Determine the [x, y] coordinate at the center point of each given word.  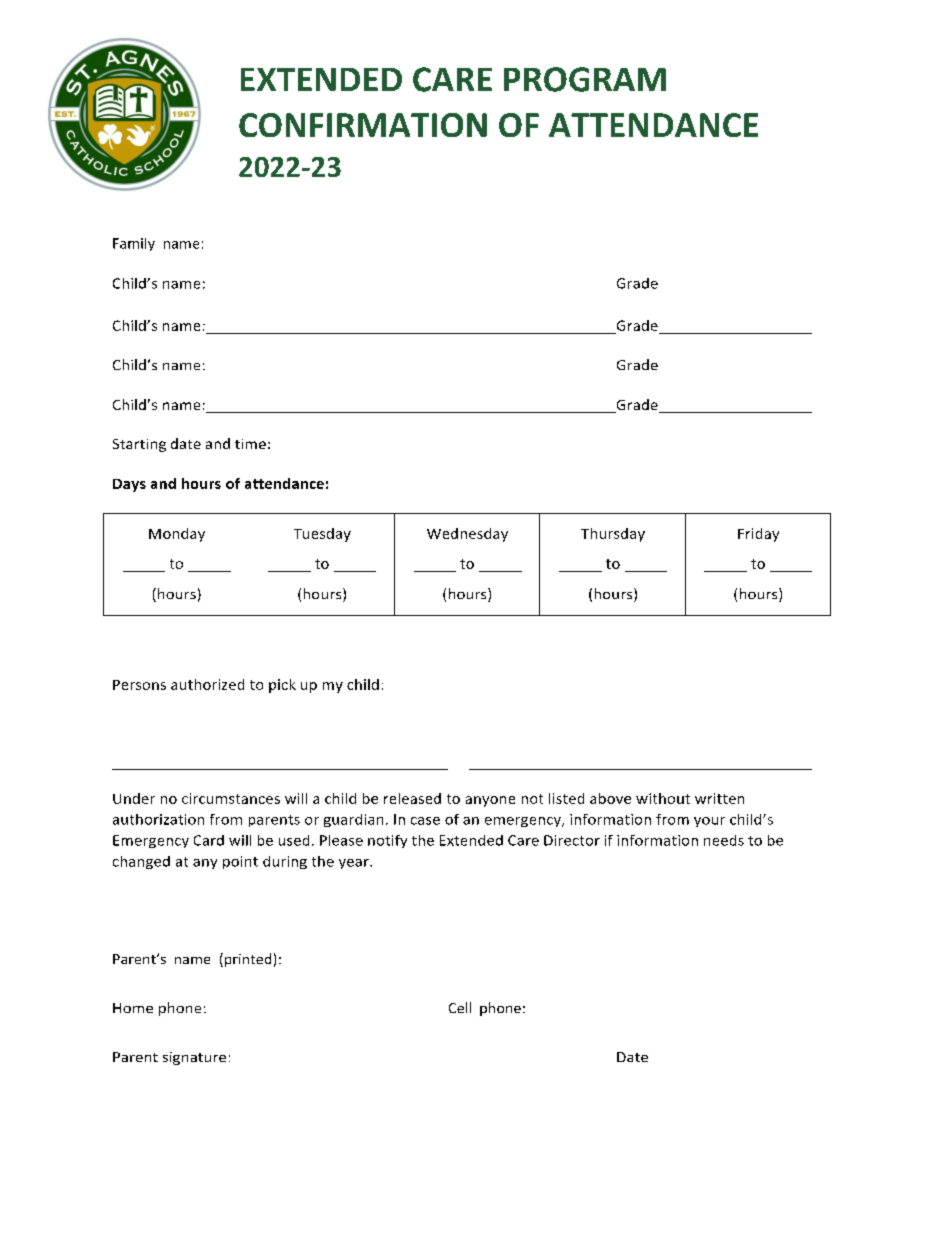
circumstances [231, 798]
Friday [758, 535]
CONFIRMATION [363, 125]
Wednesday [467, 535]
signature [194, 1058]
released [412, 798]
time [250, 444]
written [719, 798]
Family [134, 244]
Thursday [613, 535]
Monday [177, 535]
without [663, 798]
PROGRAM [585, 79]
